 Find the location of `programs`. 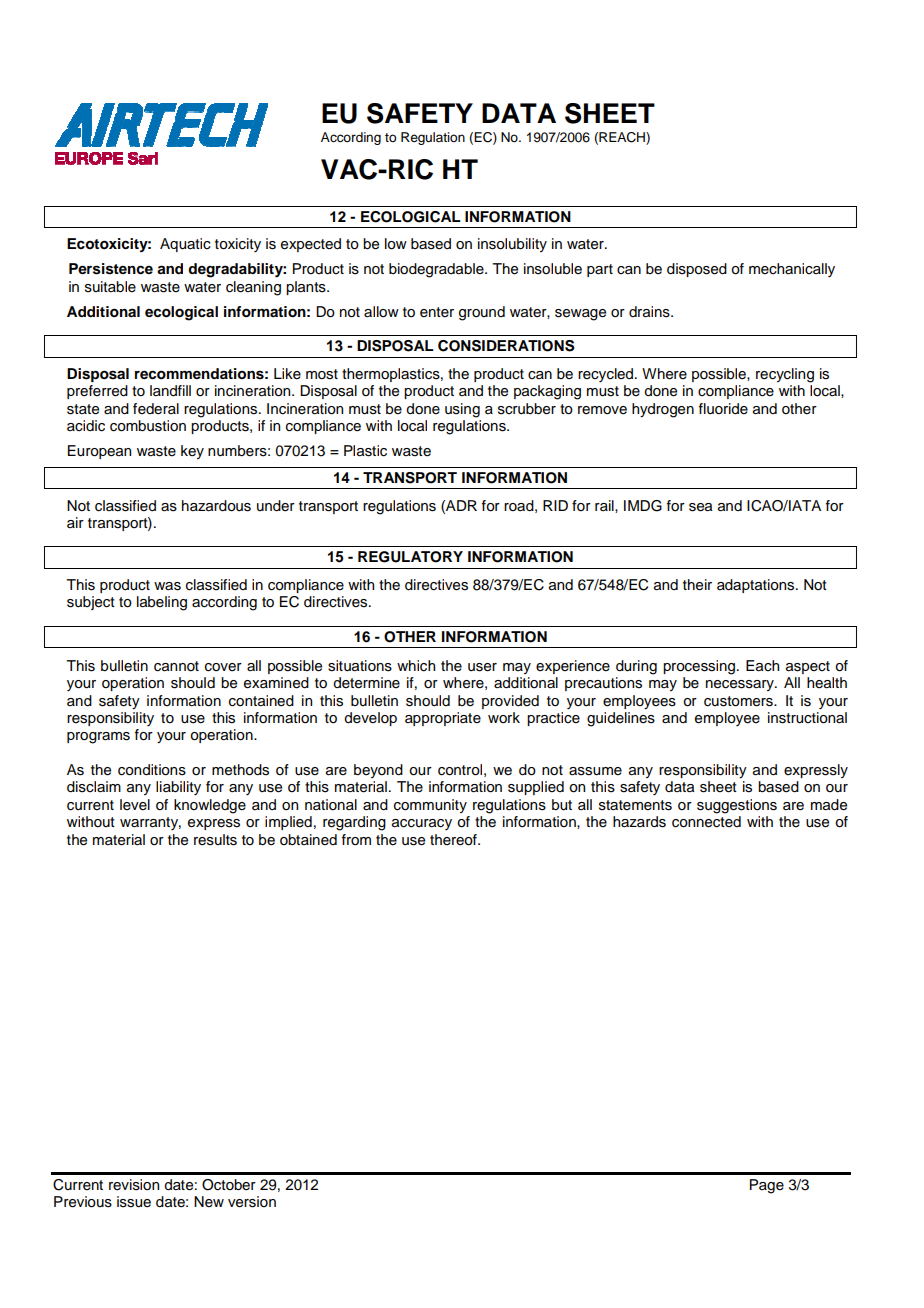

programs is located at coordinates (98, 738).
